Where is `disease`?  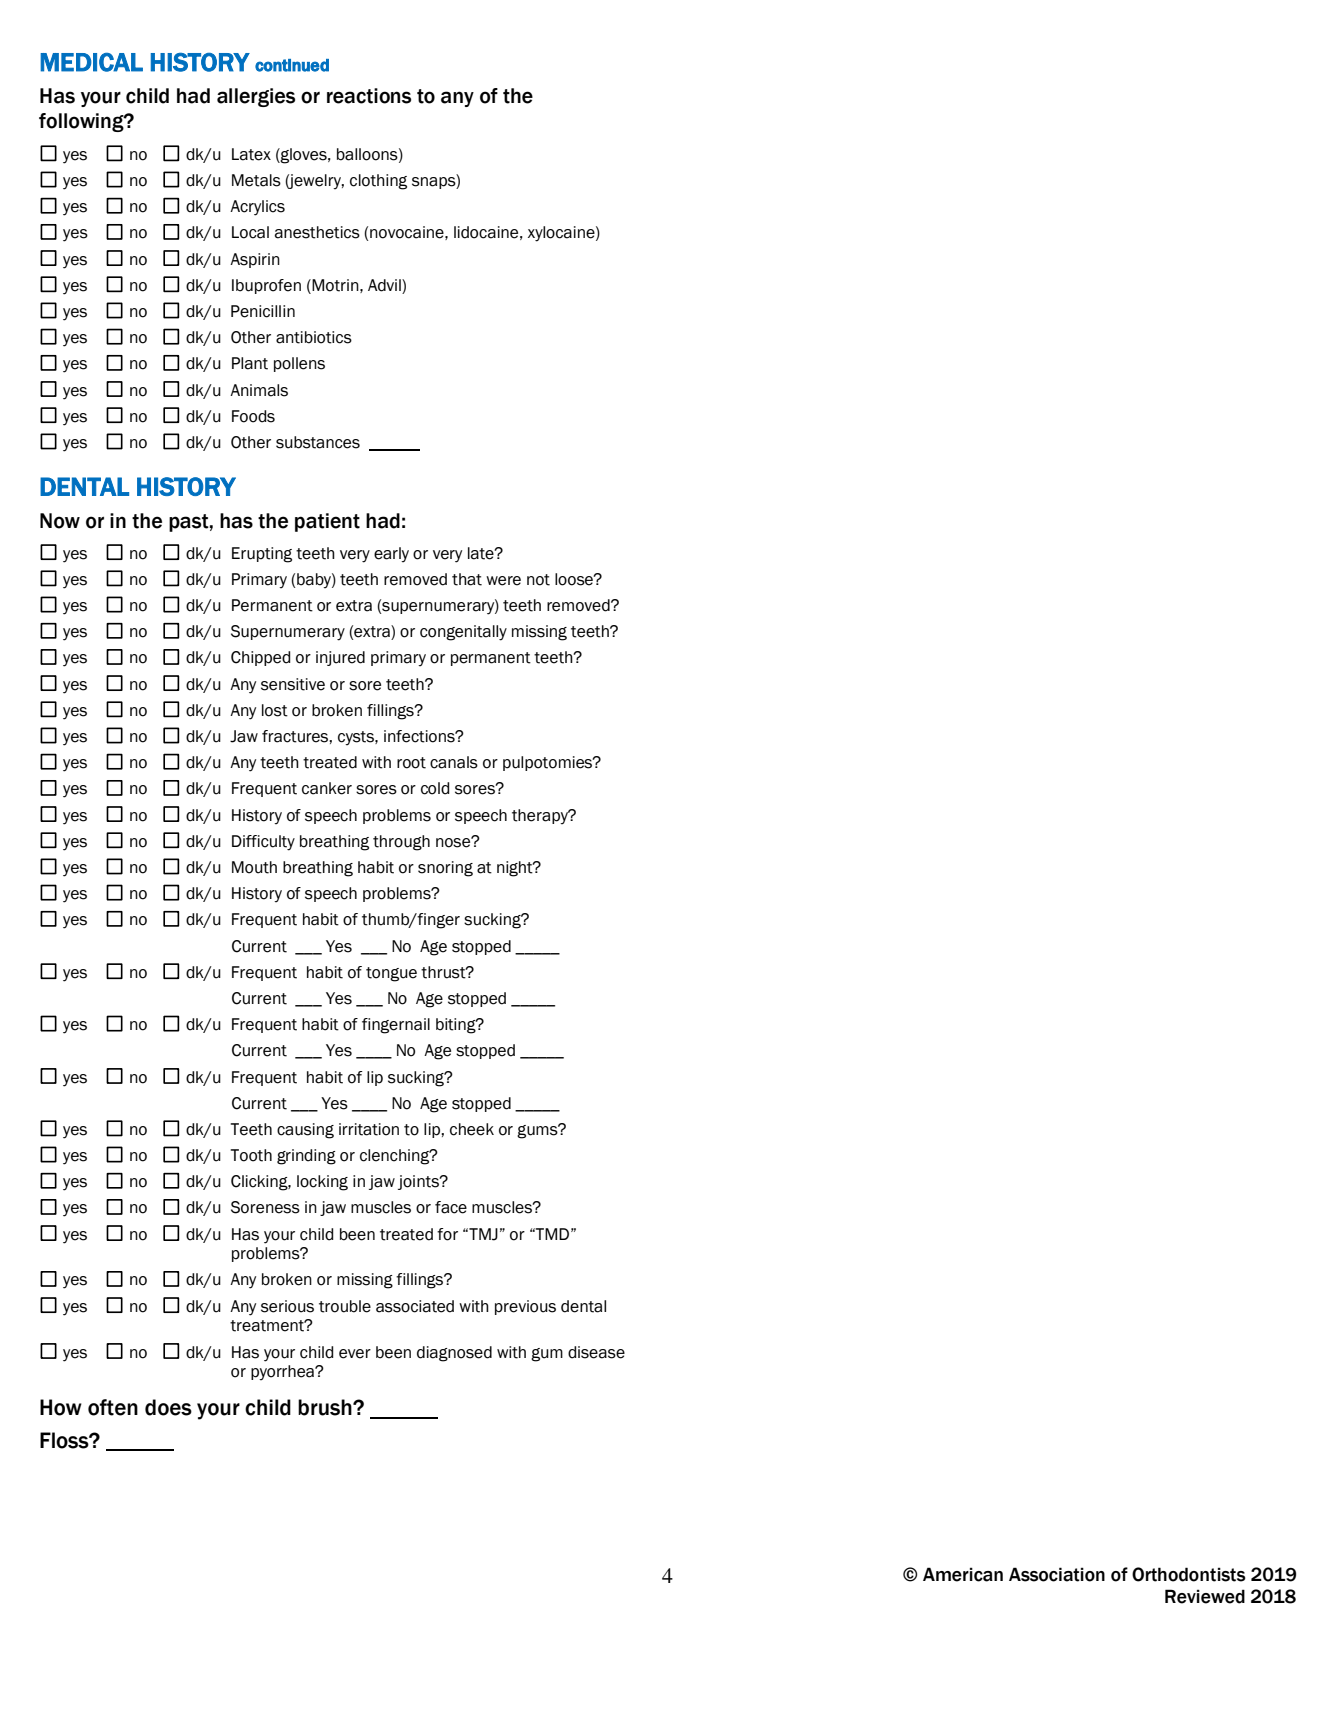 disease is located at coordinates (596, 1352).
